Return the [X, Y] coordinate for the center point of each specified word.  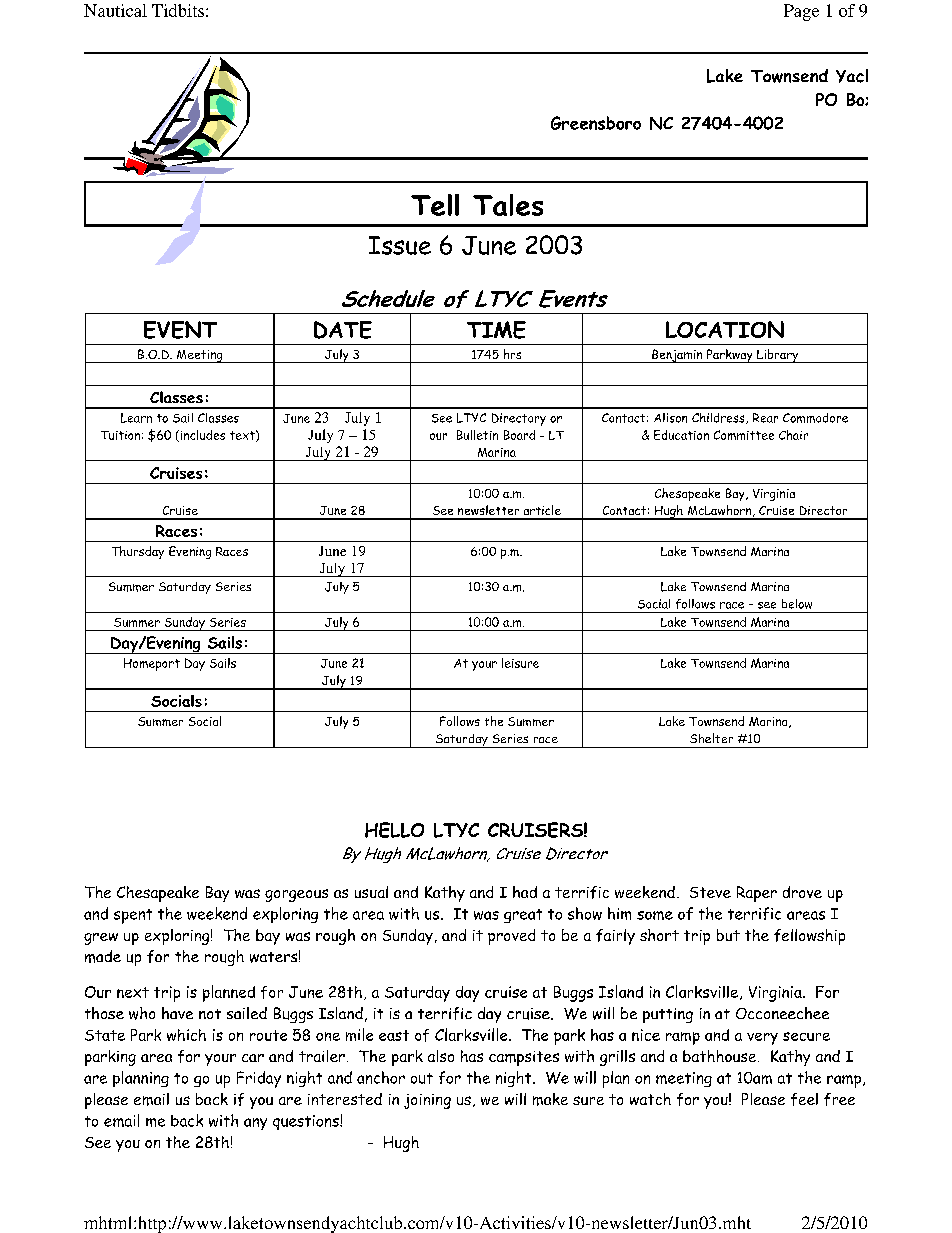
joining [427, 1101]
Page [801, 12]
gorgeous [296, 895]
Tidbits [178, 10]
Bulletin [477, 435]
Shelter [711, 738]
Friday [259, 1079]
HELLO [394, 830]
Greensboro [596, 123]
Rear [765, 418]
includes [201, 436]
